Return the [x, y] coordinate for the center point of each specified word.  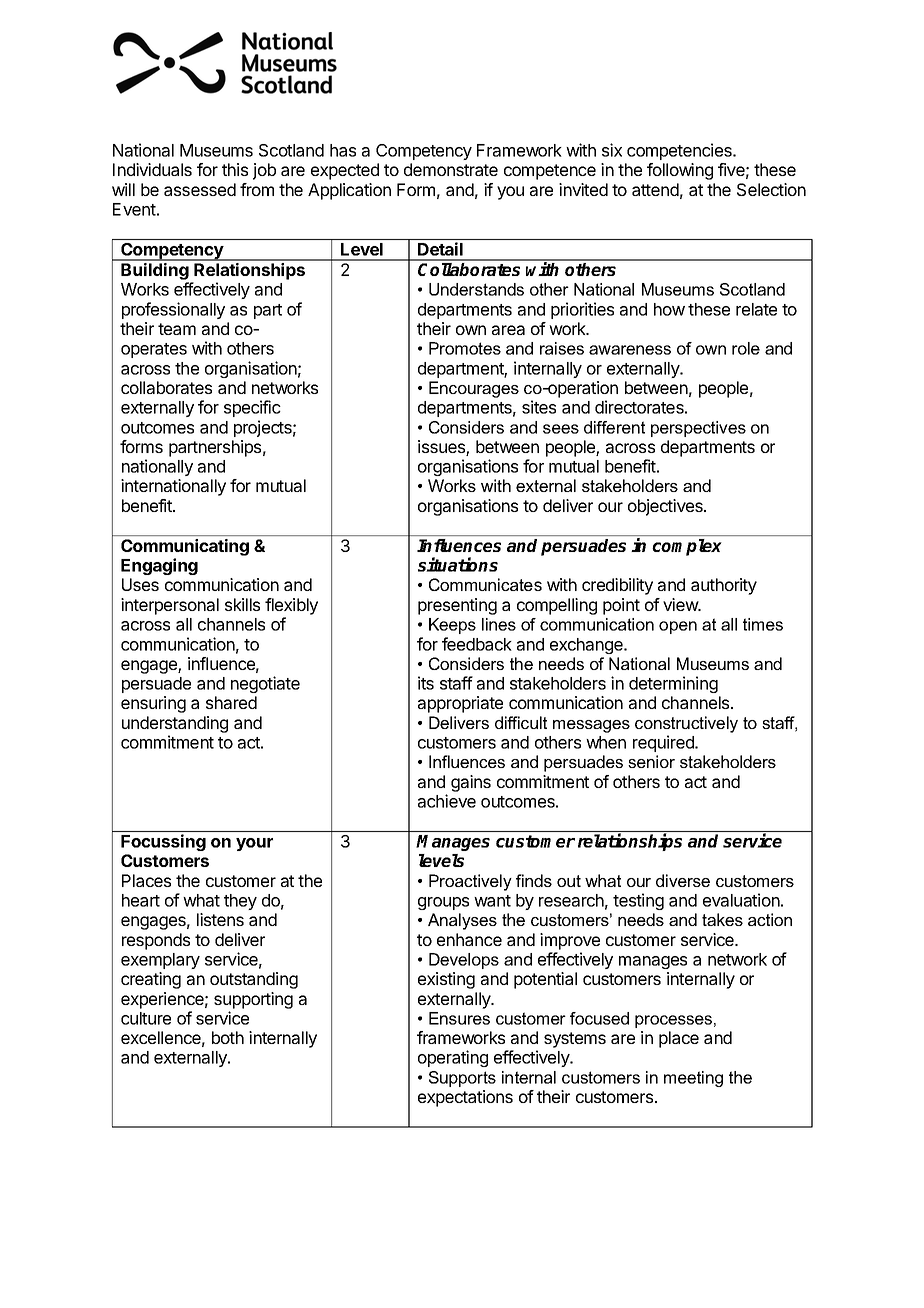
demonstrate [451, 169]
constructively [686, 724]
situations [458, 564]
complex [687, 547]
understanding [175, 724]
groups [443, 903]
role [746, 348]
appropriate [460, 704]
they [240, 902]
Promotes [465, 348]
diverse [683, 880]
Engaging [159, 566]
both [228, 1037]
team [177, 329]
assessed [200, 189]
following [680, 171]
